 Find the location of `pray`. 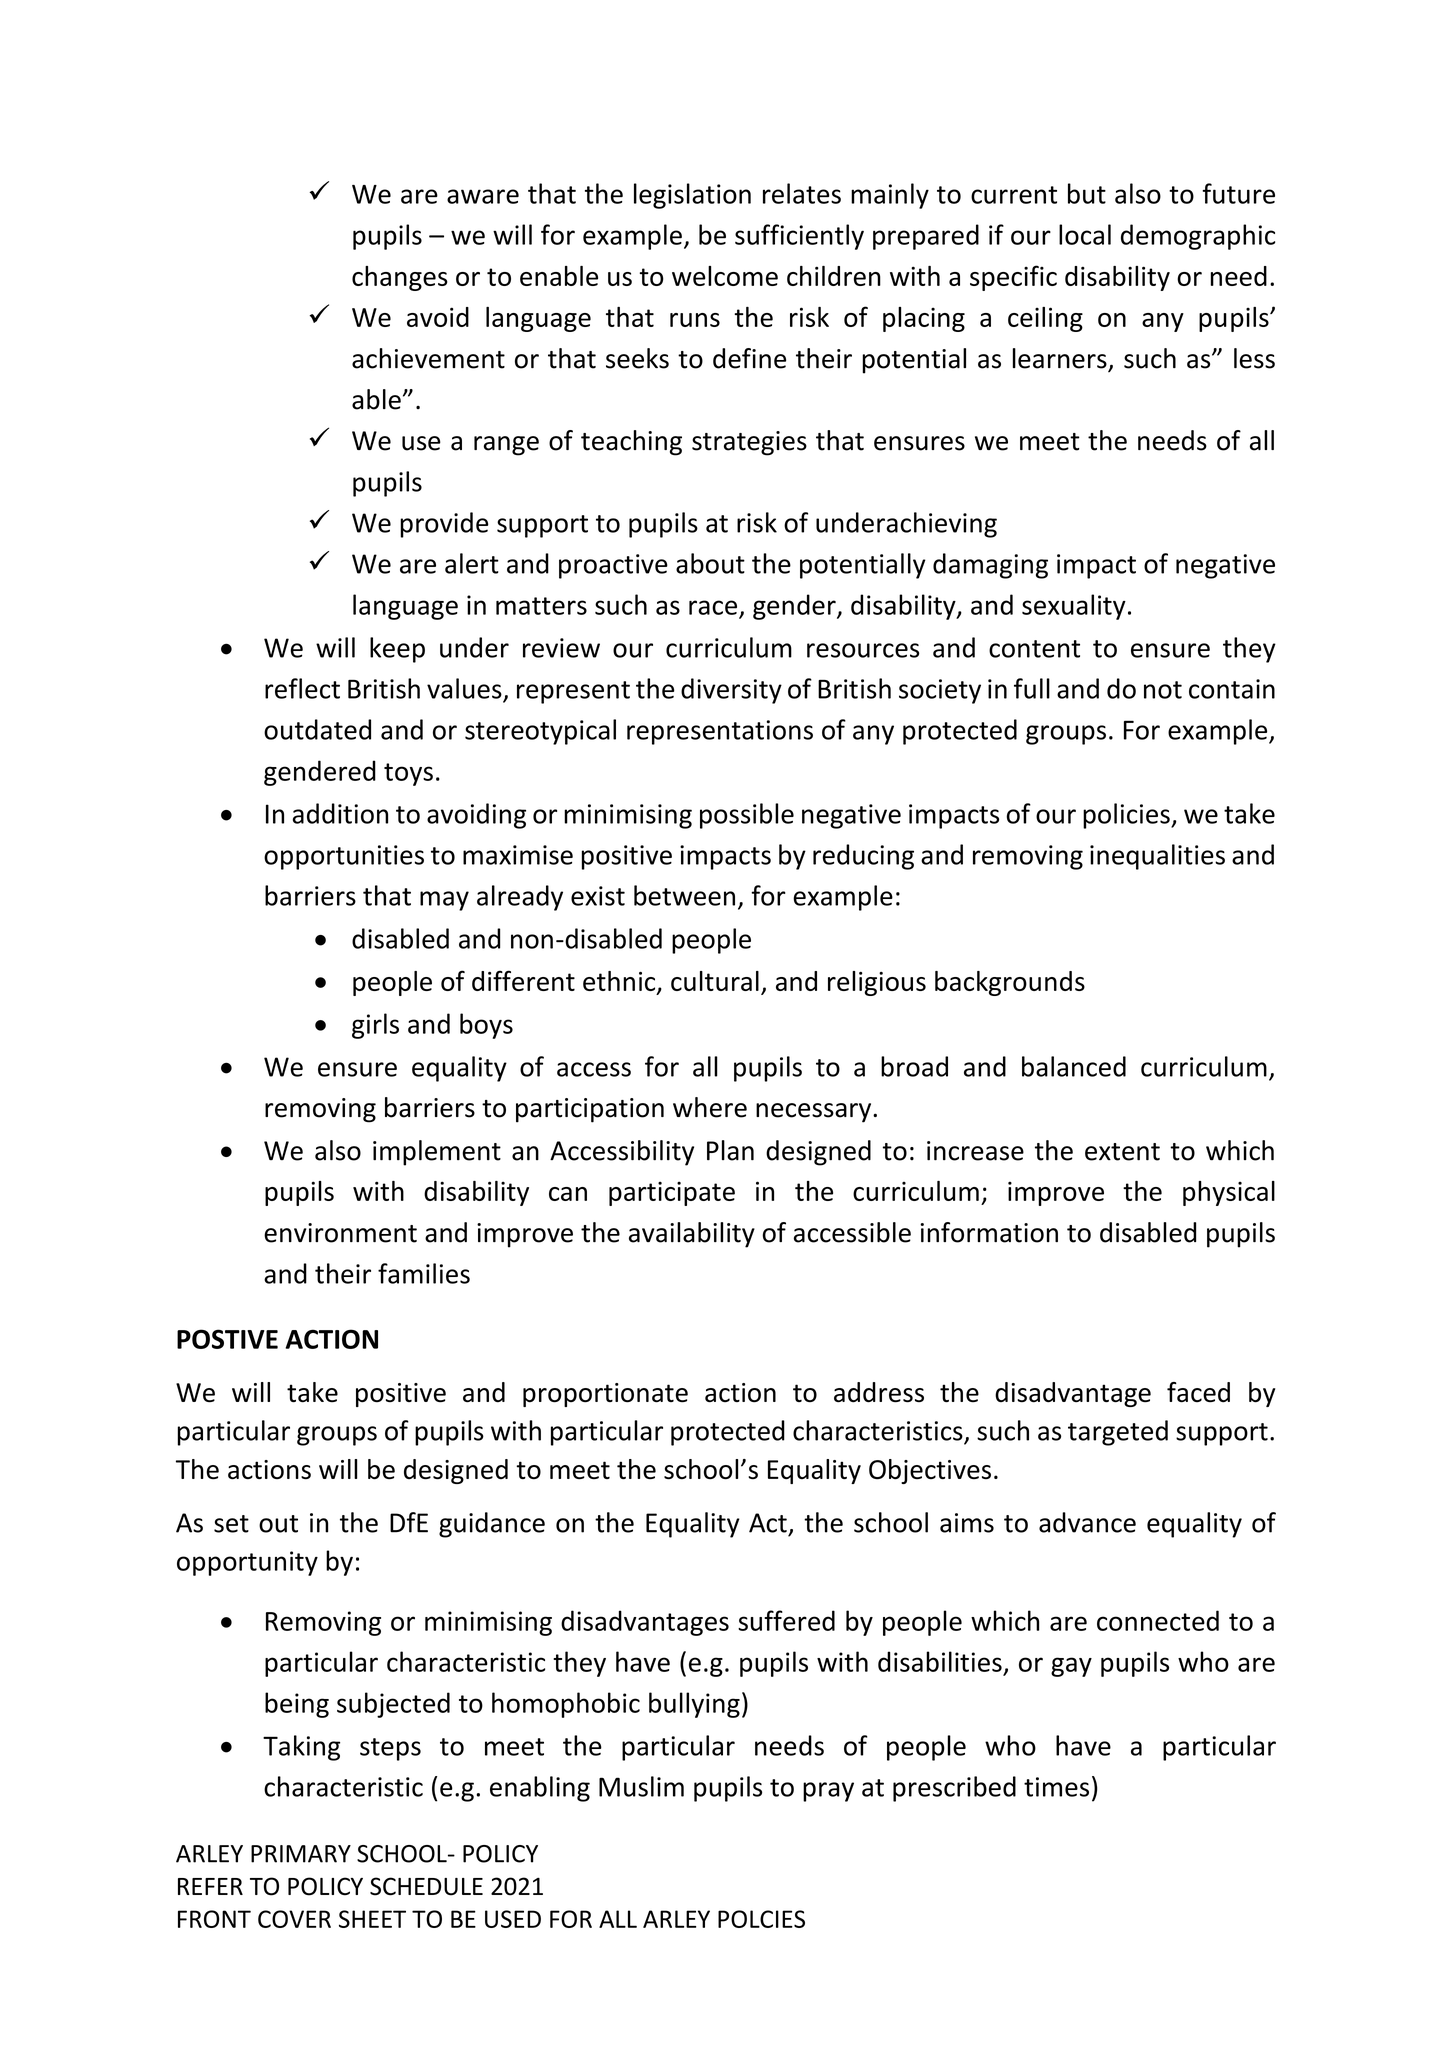

pray is located at coordinates (828, 1792).
